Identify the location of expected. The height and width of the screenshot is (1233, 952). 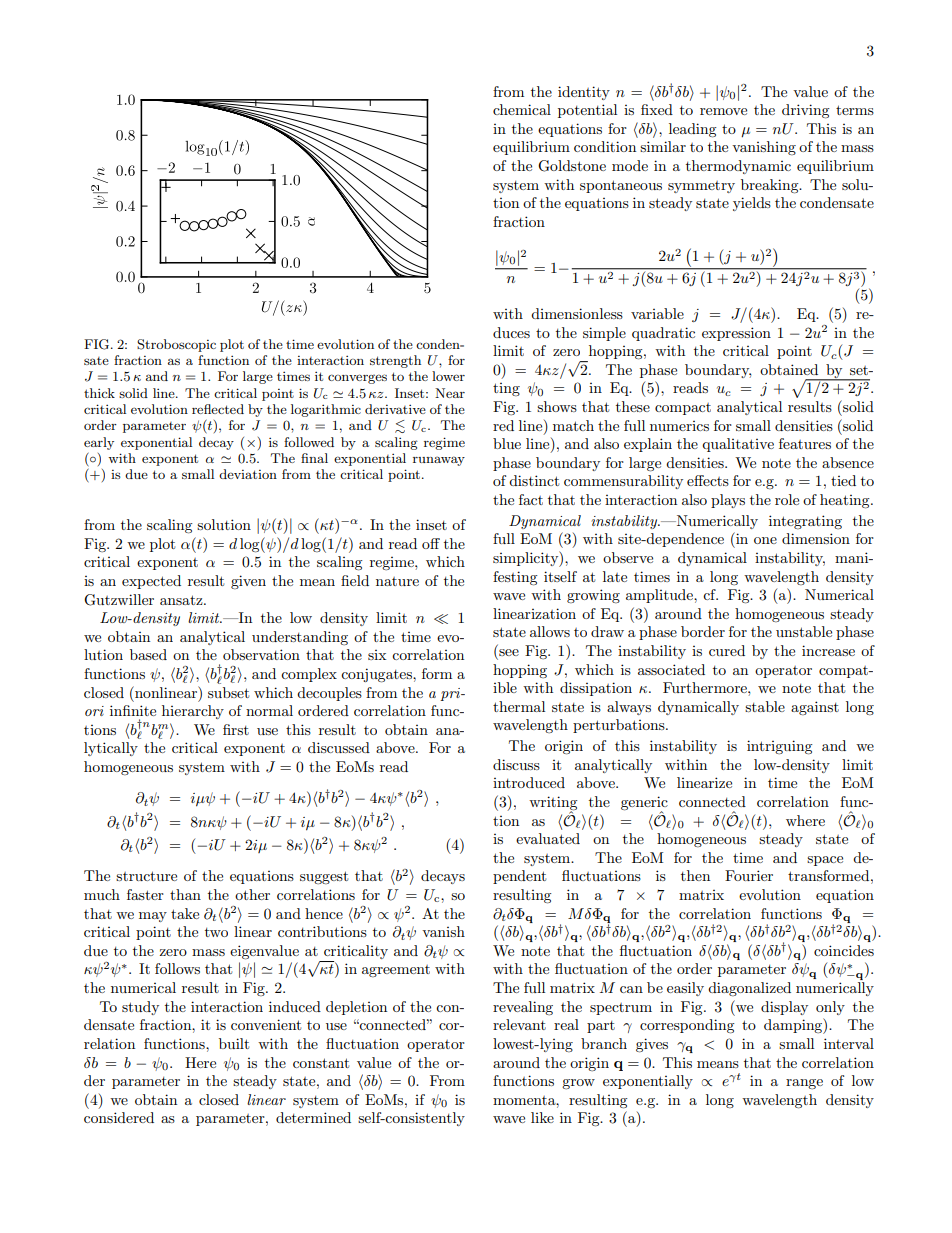
(151, 582).
